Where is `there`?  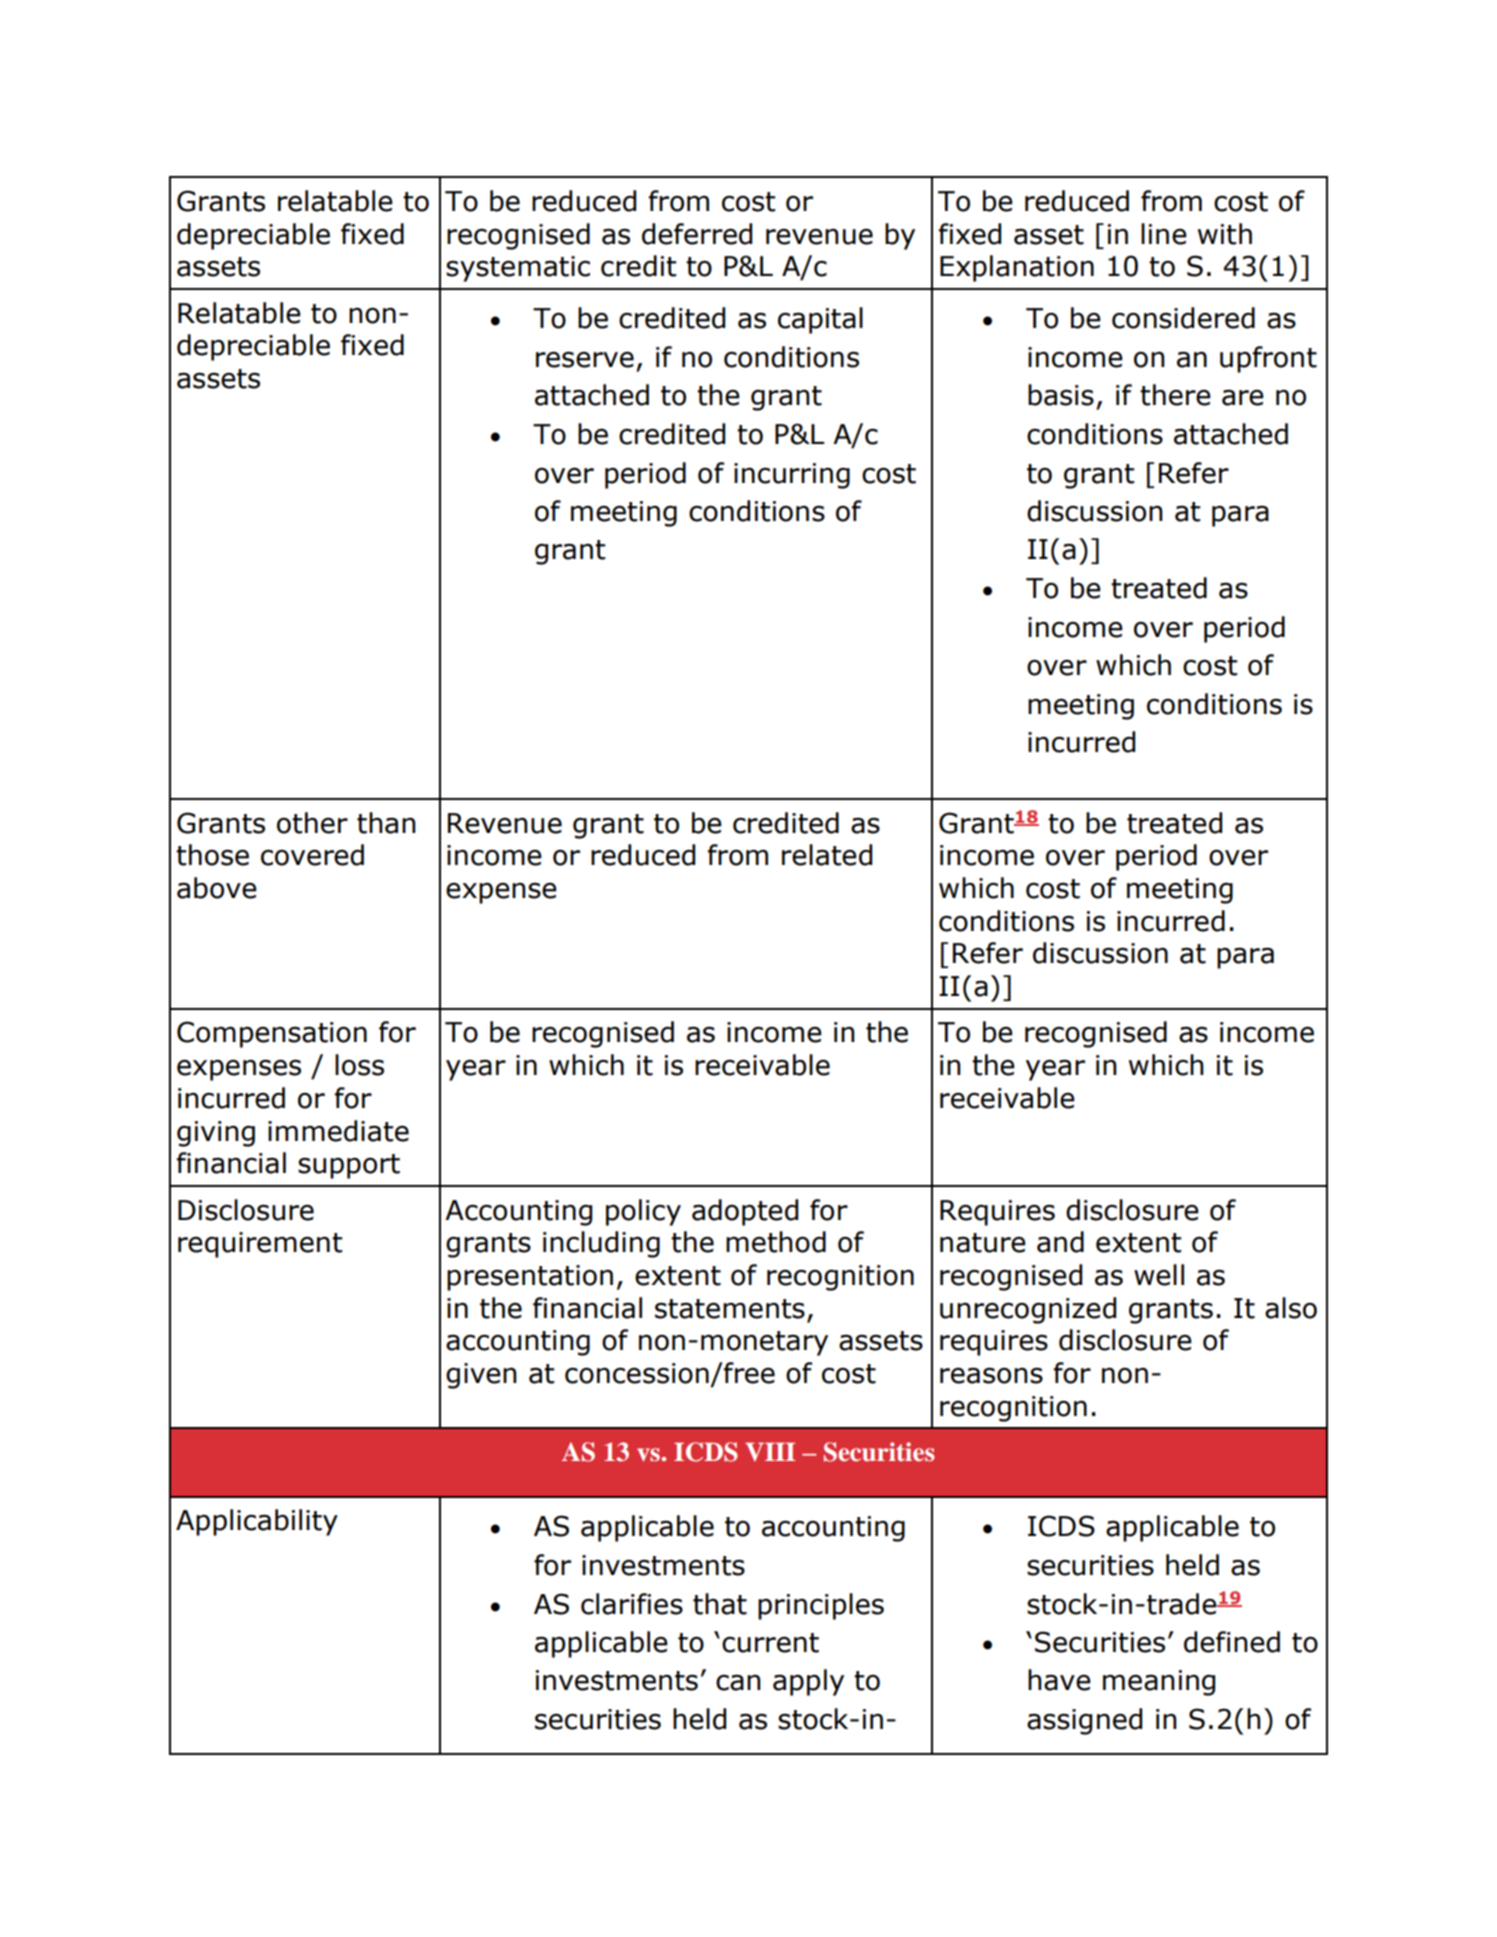 there is located at coordinates (1175, 395).
